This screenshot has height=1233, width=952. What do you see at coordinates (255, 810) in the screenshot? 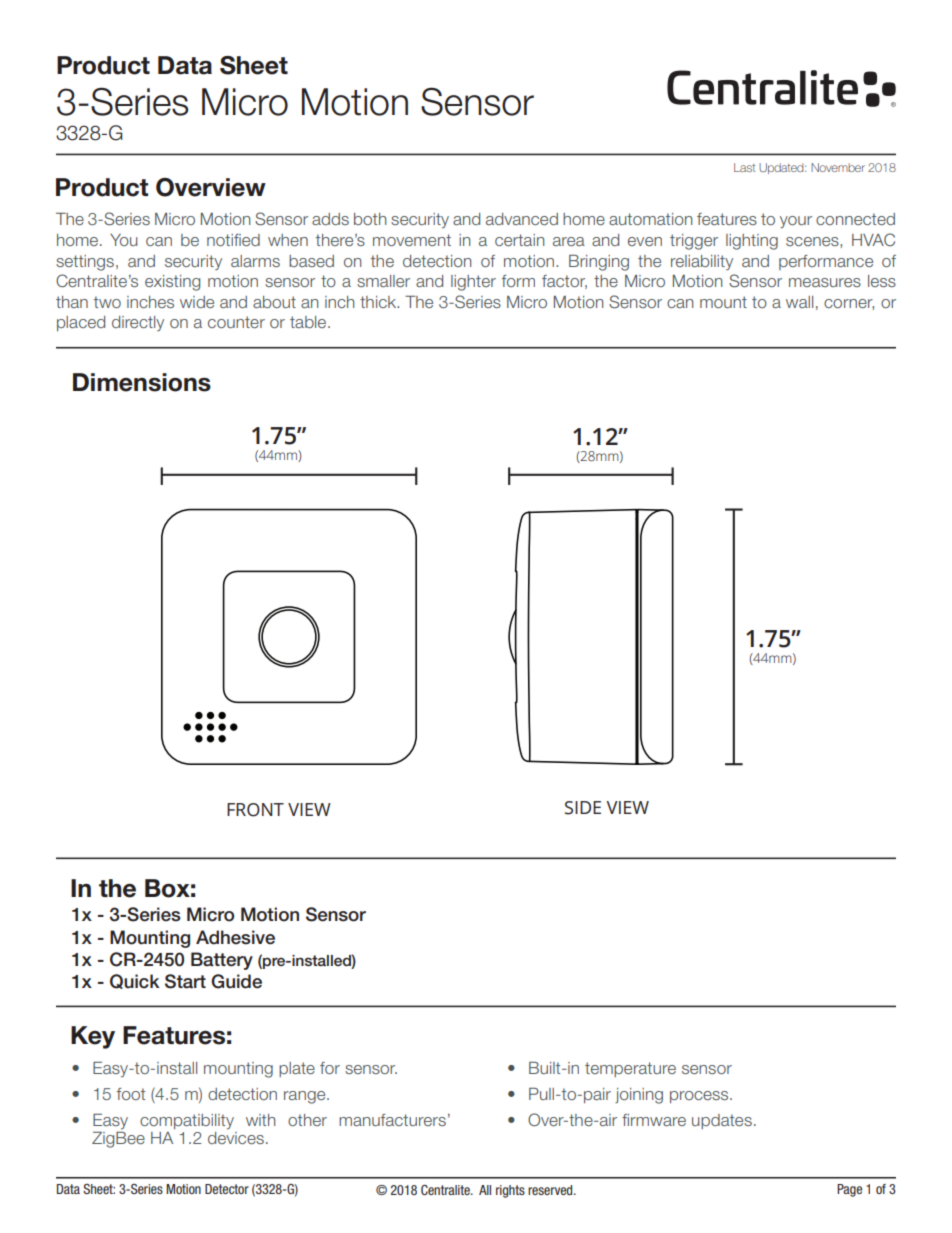
I see `FRONT` at bounding box center [255, 810].
